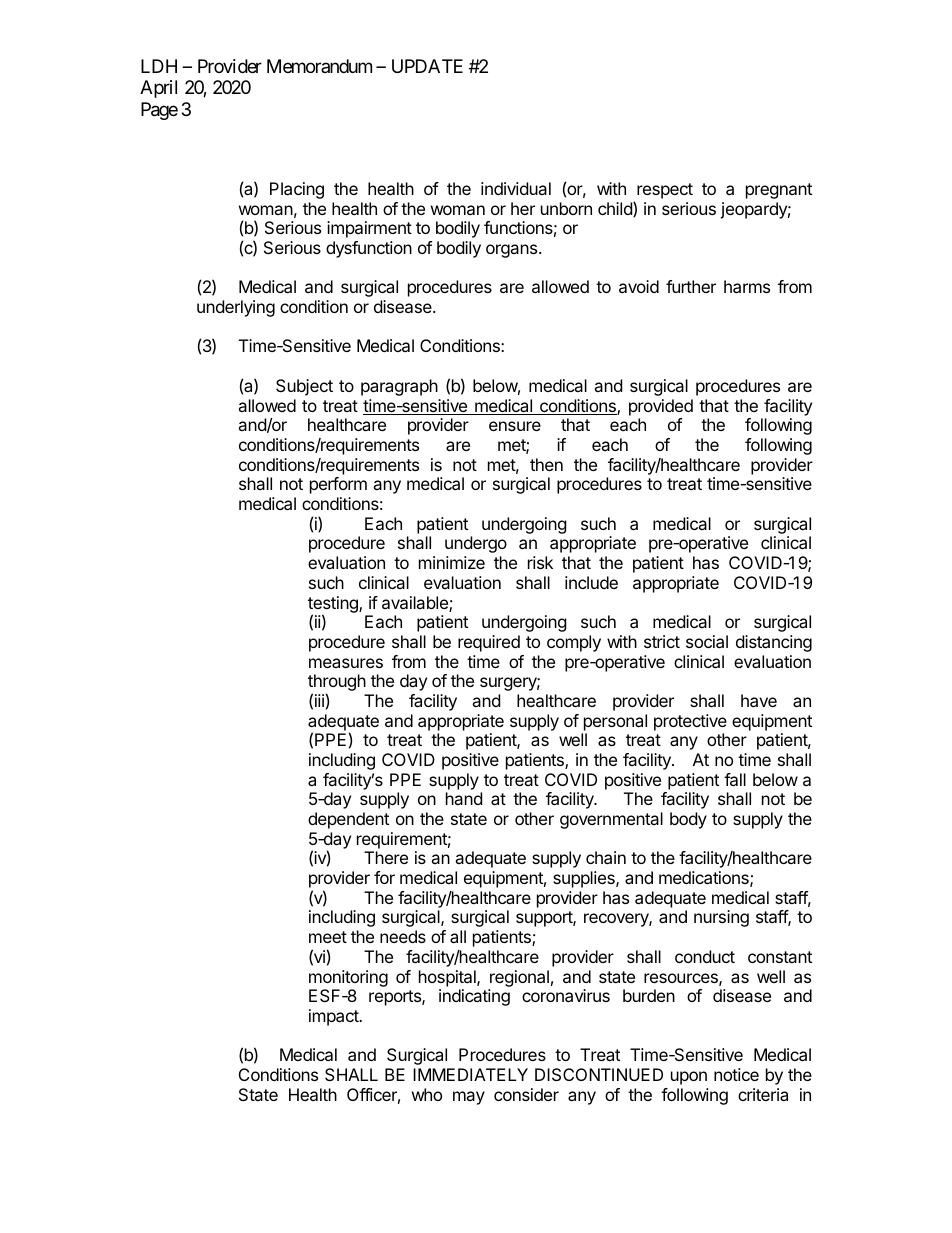 The width and height of the screenshot is (952, 1233). Describe the element at coordinates (707, 641) in the screenshot. I see `social` at that location.
